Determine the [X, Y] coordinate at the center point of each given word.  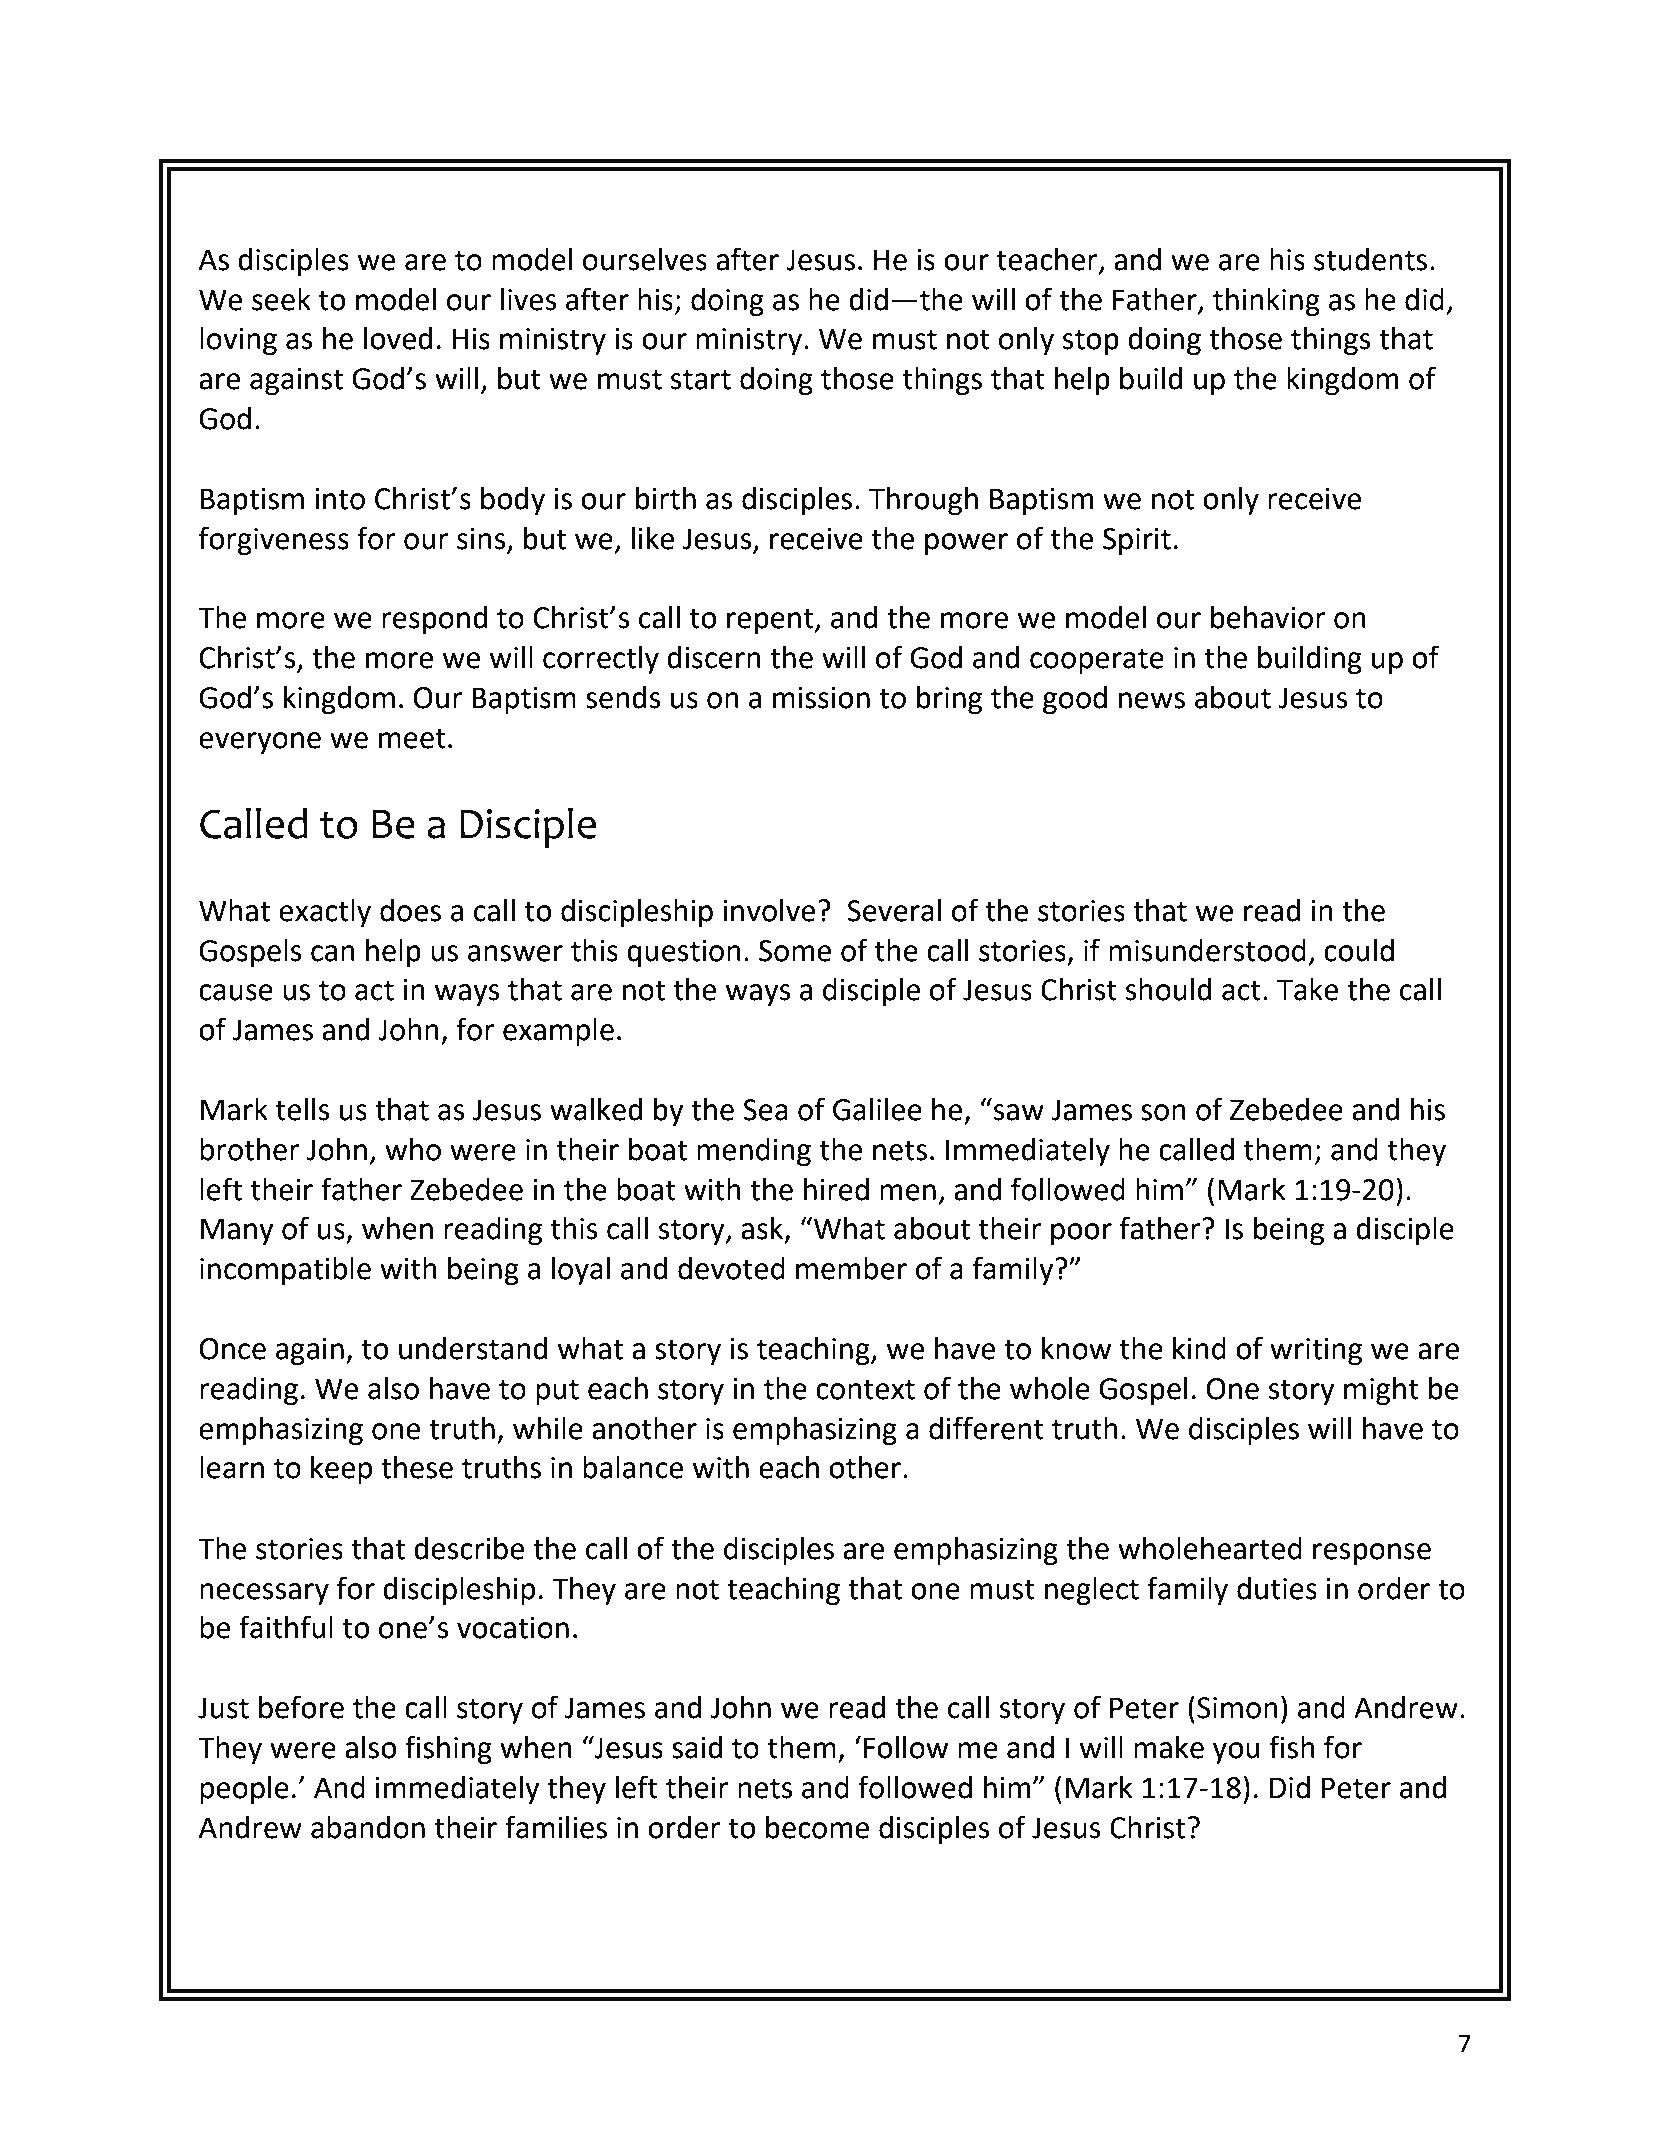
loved [398, 338]
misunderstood [1207, 950]
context [865, 1389]
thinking [1266, 302]
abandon [368, 1827]
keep [341, 1470]
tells [302, 1109]
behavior [1268, 617]
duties [1277, 1588]
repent [771, 621]
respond [435, 620]
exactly [325, 913]
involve [769, 910]
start [701, 379]
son [1163, 1112]
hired [836, 1189]
